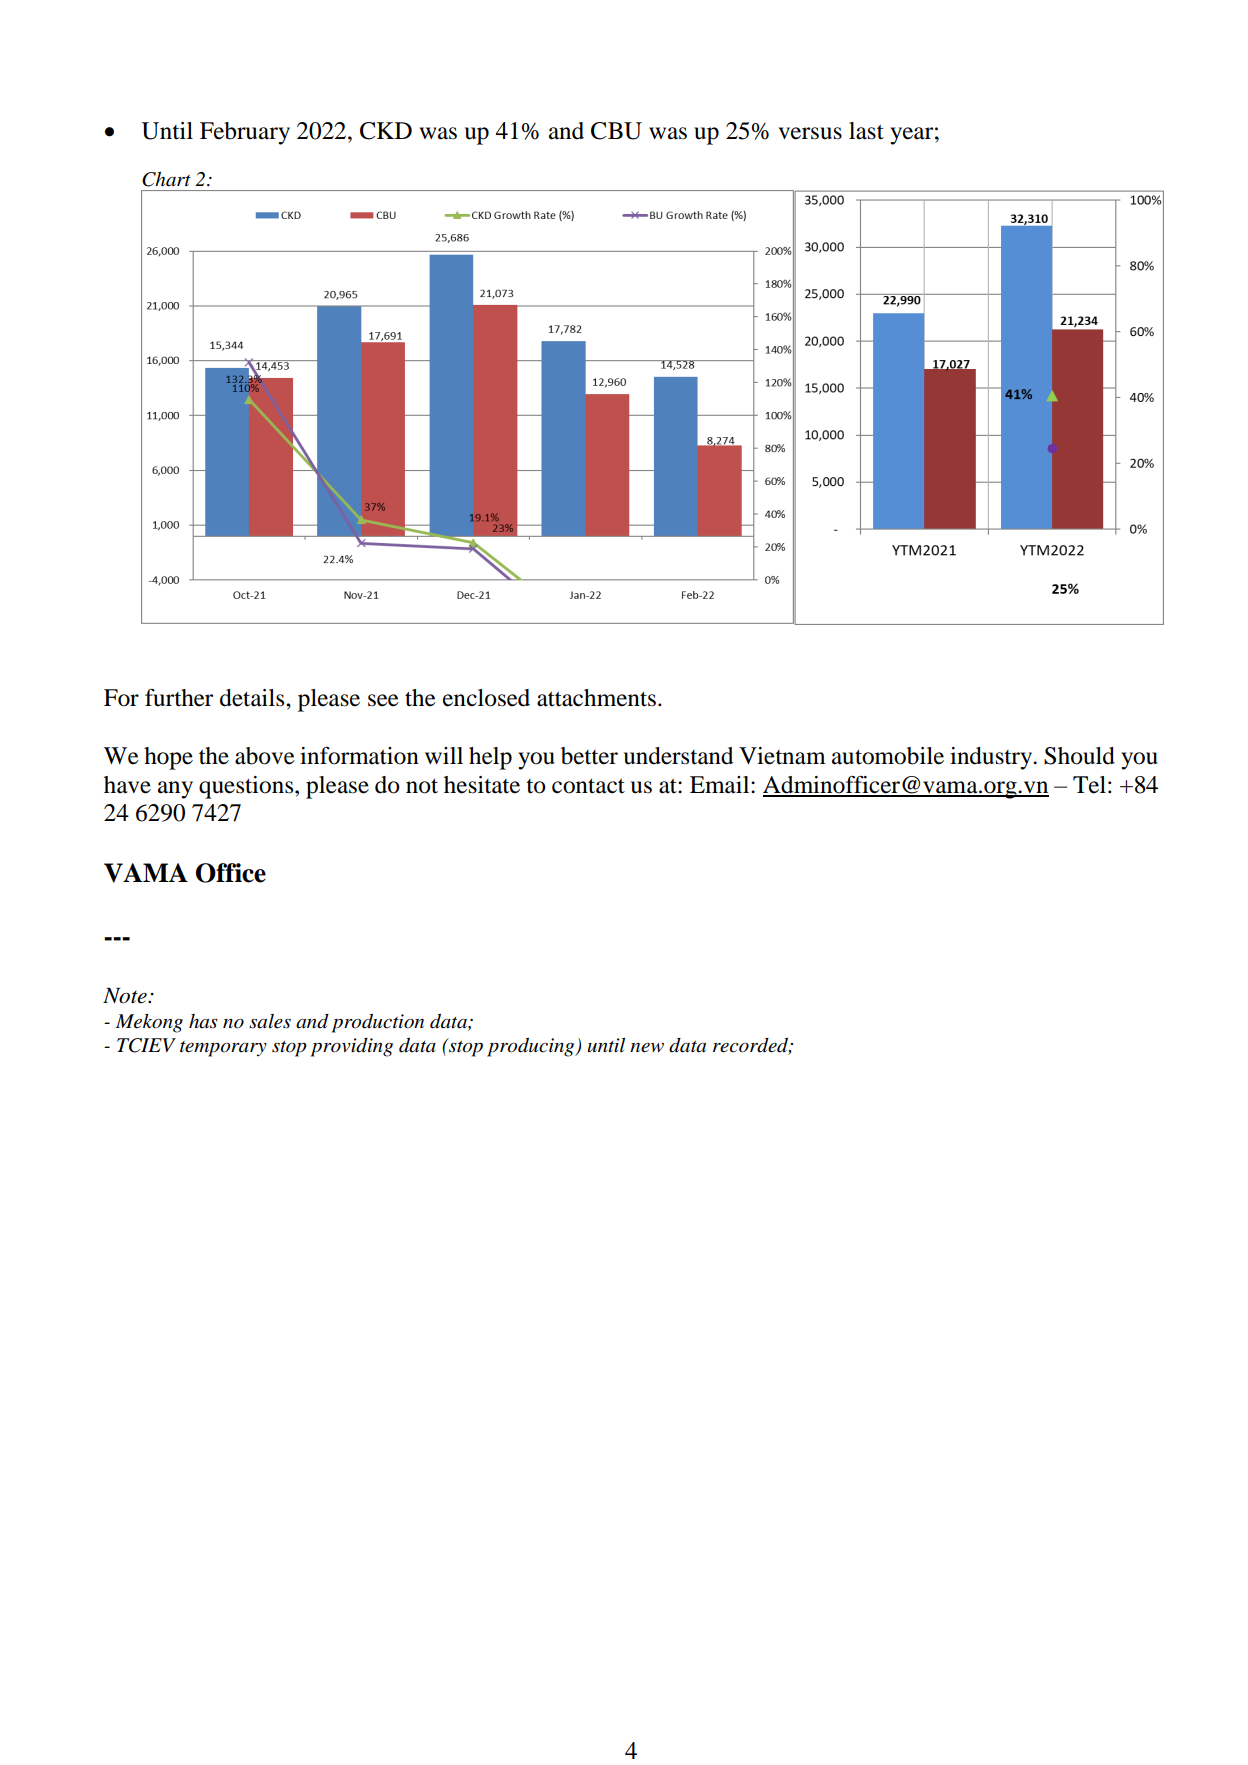 Image resolution: width=1248 pixels, height=1765 pixels. What do you see at coordinates (532, 1047) in the image?
I see `producing` at bounding box center [532, 1047].
